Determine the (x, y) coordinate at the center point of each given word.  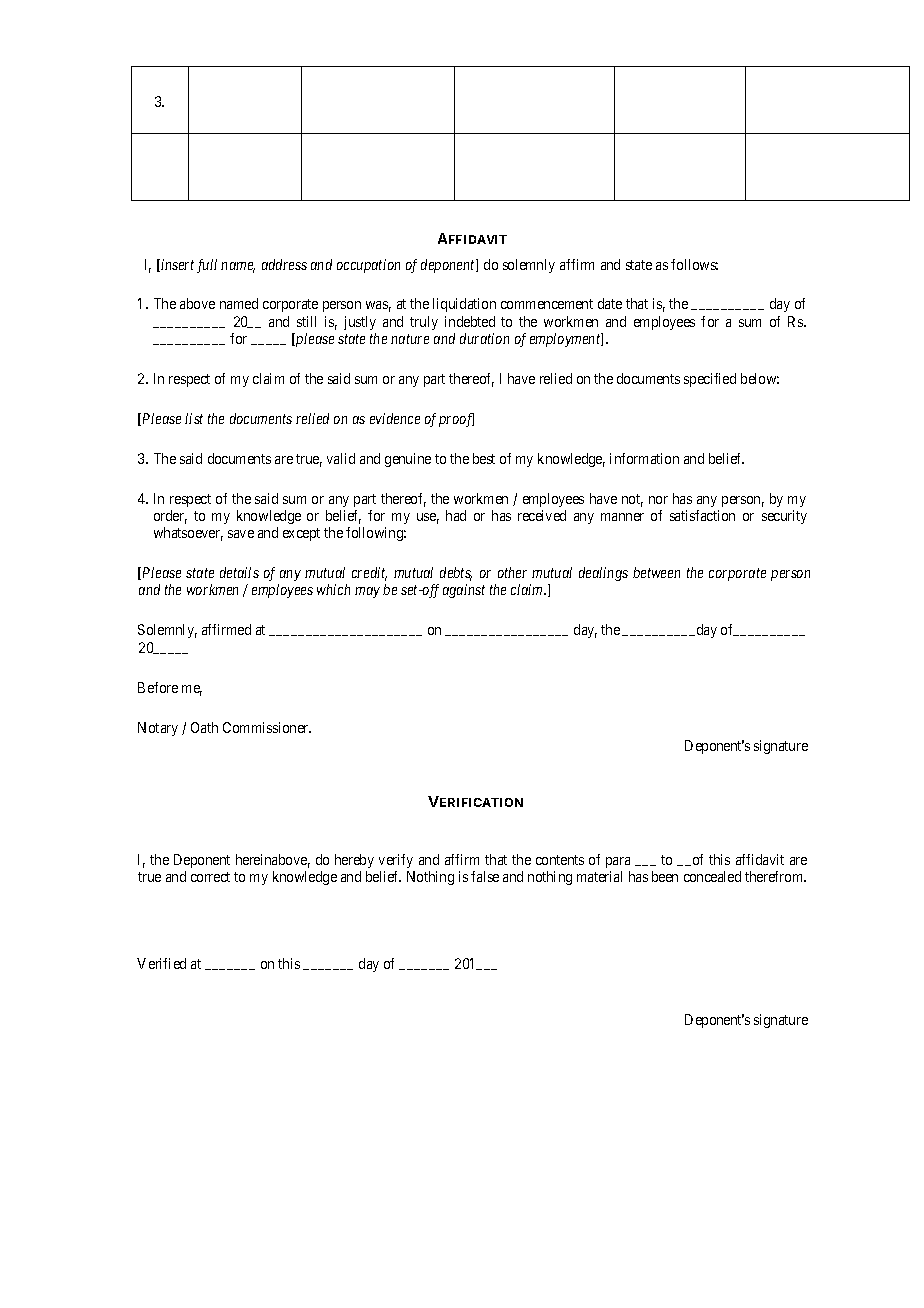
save (241, 534)
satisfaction (702, 515)
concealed (712, 876)
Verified (161, 963)
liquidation (464, 305)
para (618, 862)
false (485, 876)
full (207, 266)
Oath (204, 727)
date (610, 303)
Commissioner (267, 727)
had (456, 515)
